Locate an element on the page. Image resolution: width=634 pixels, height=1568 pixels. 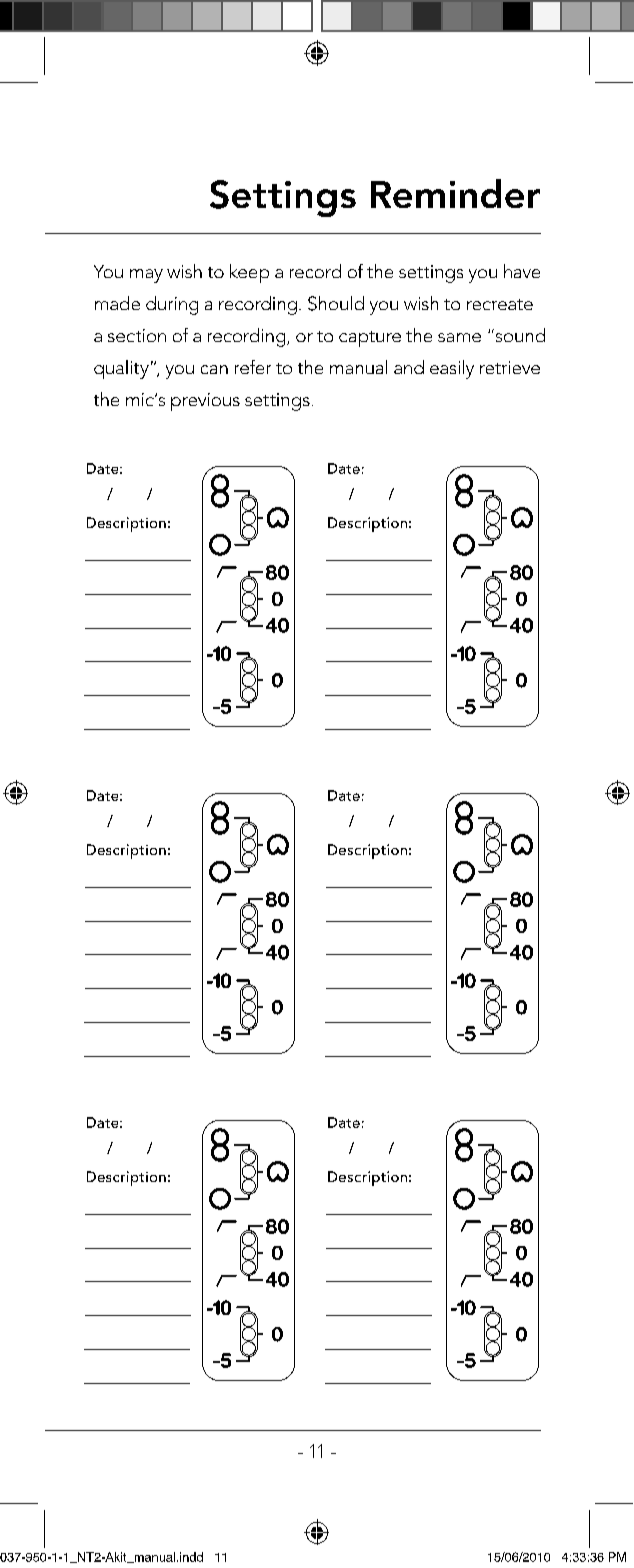
section is located at coordinates (137, 335).
